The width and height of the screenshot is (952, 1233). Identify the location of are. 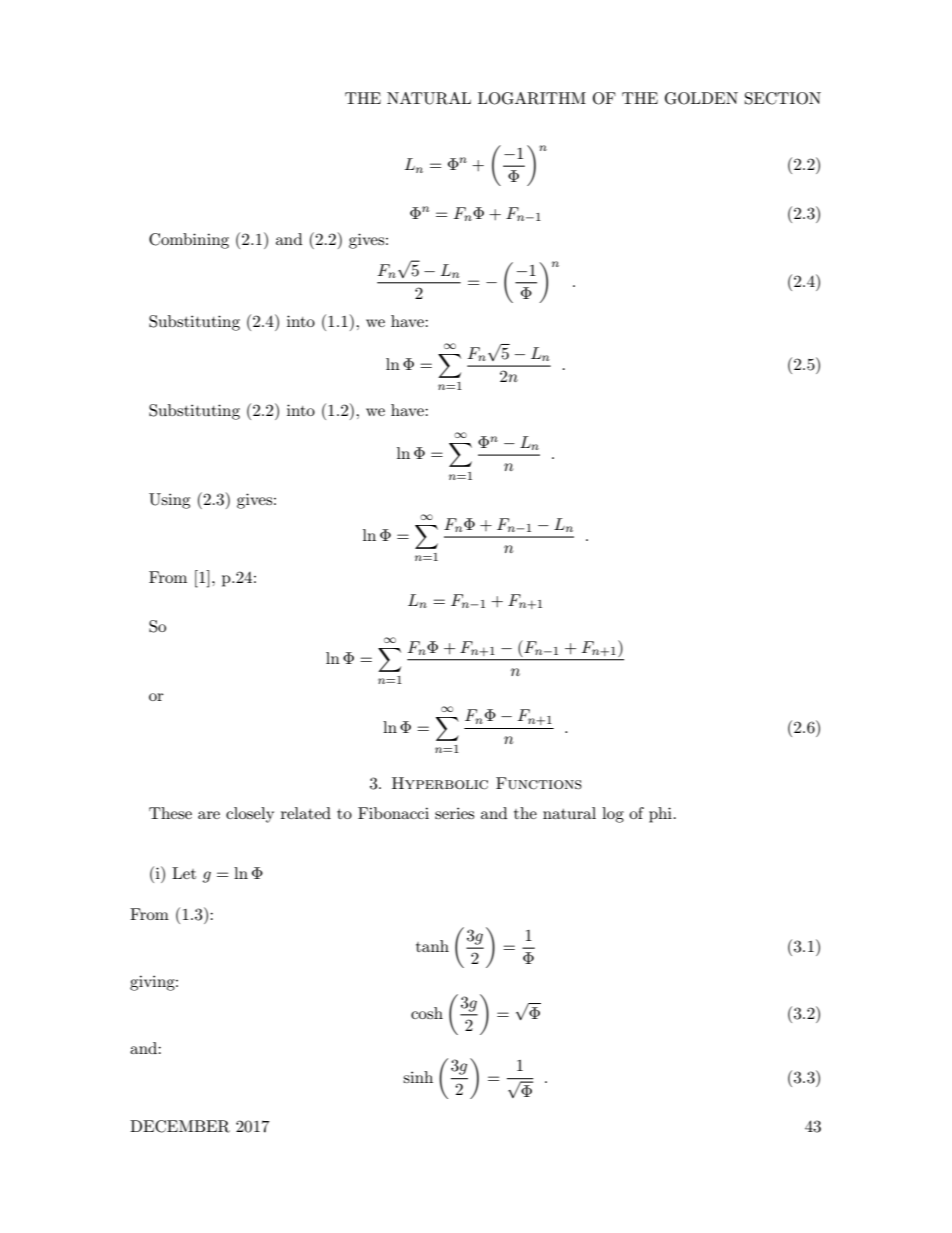
(209, 815).
